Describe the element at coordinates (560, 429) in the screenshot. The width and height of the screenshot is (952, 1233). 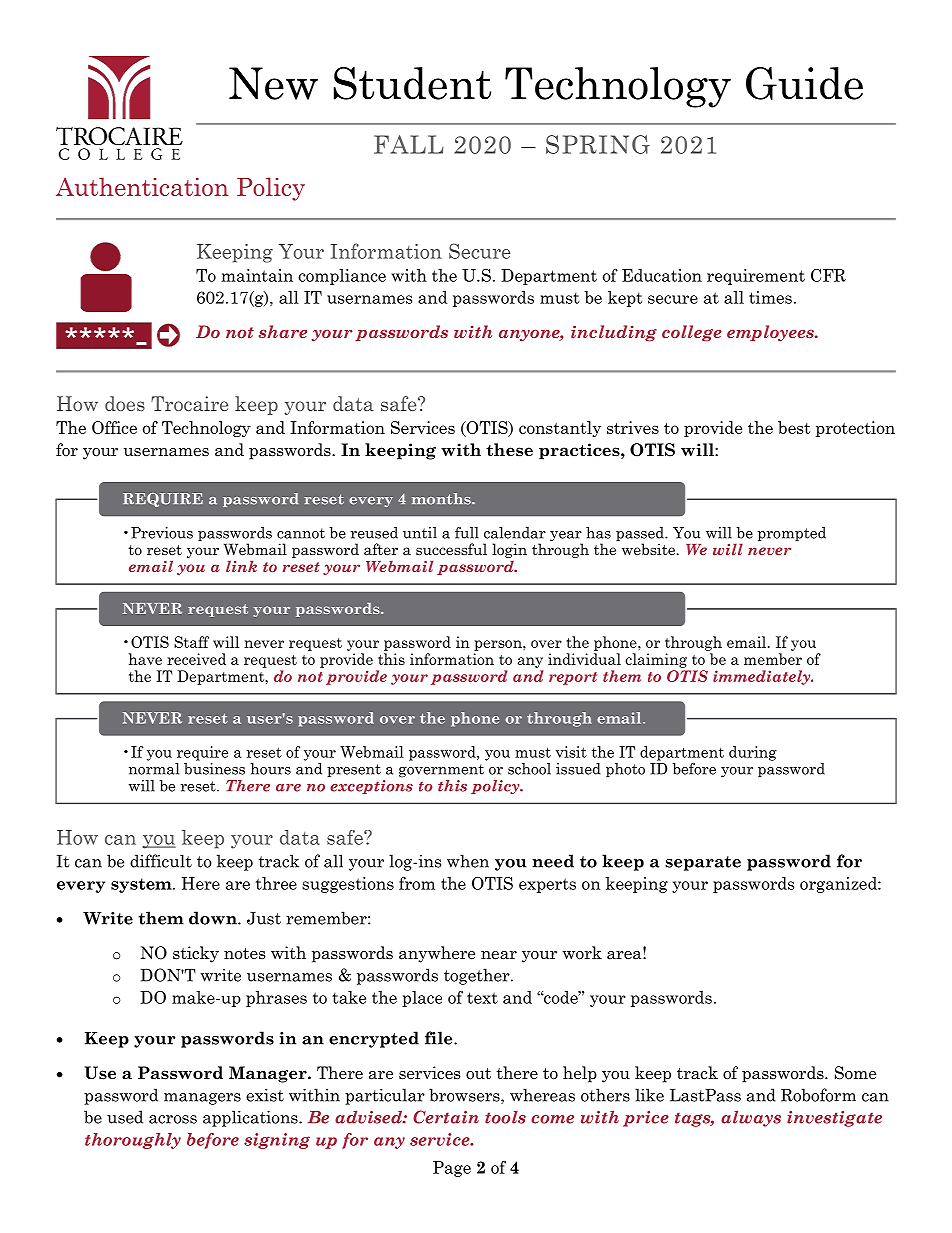
I see `constantly` at that location.
